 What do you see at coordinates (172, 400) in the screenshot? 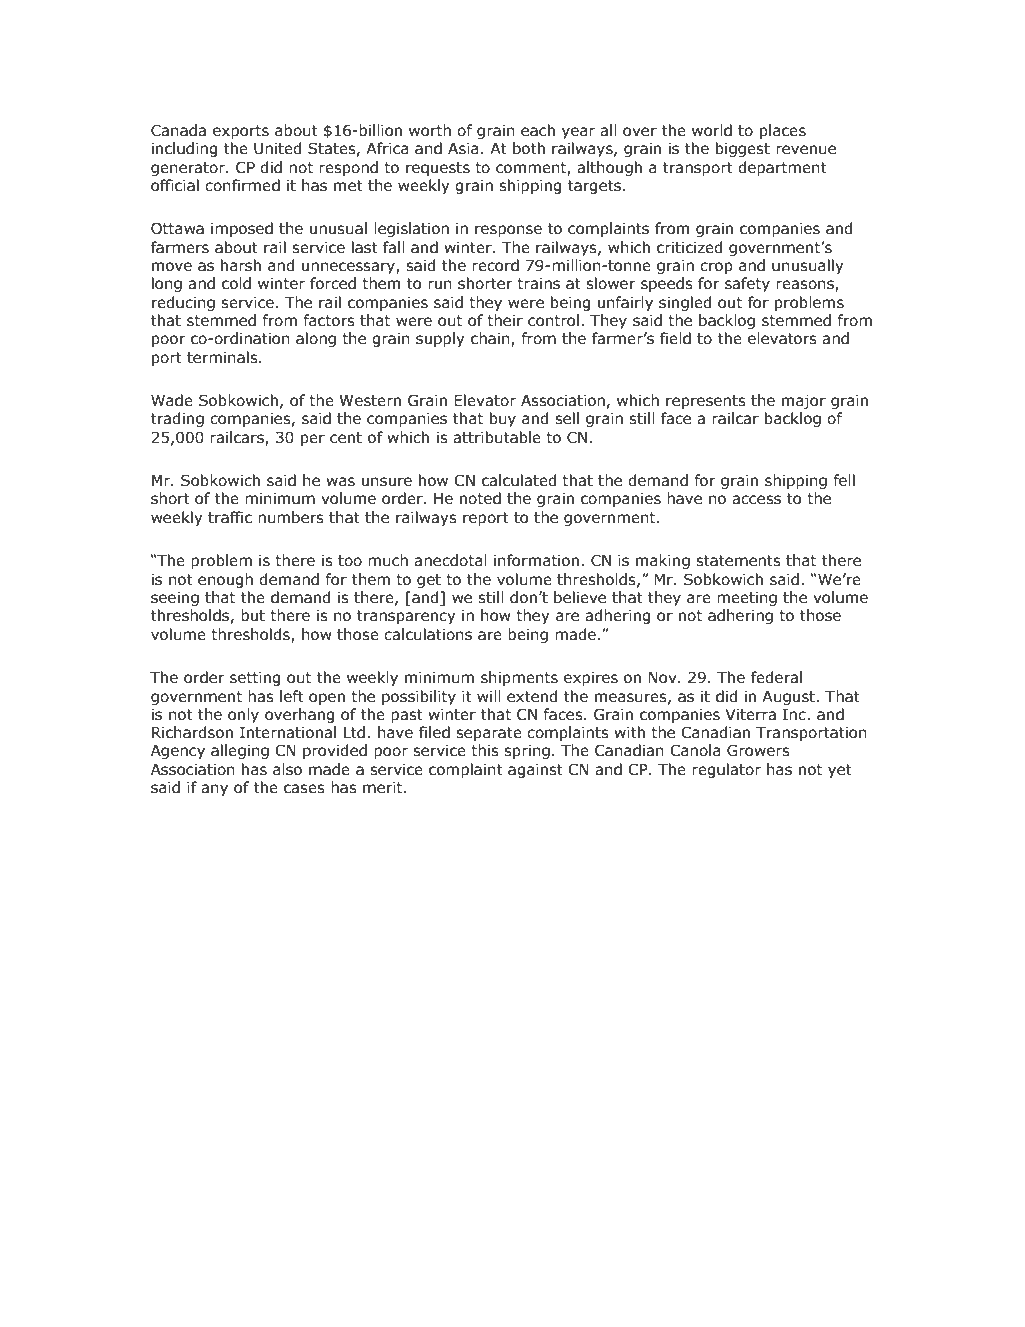
I see `Wade` at bounding box center [172, 400].
